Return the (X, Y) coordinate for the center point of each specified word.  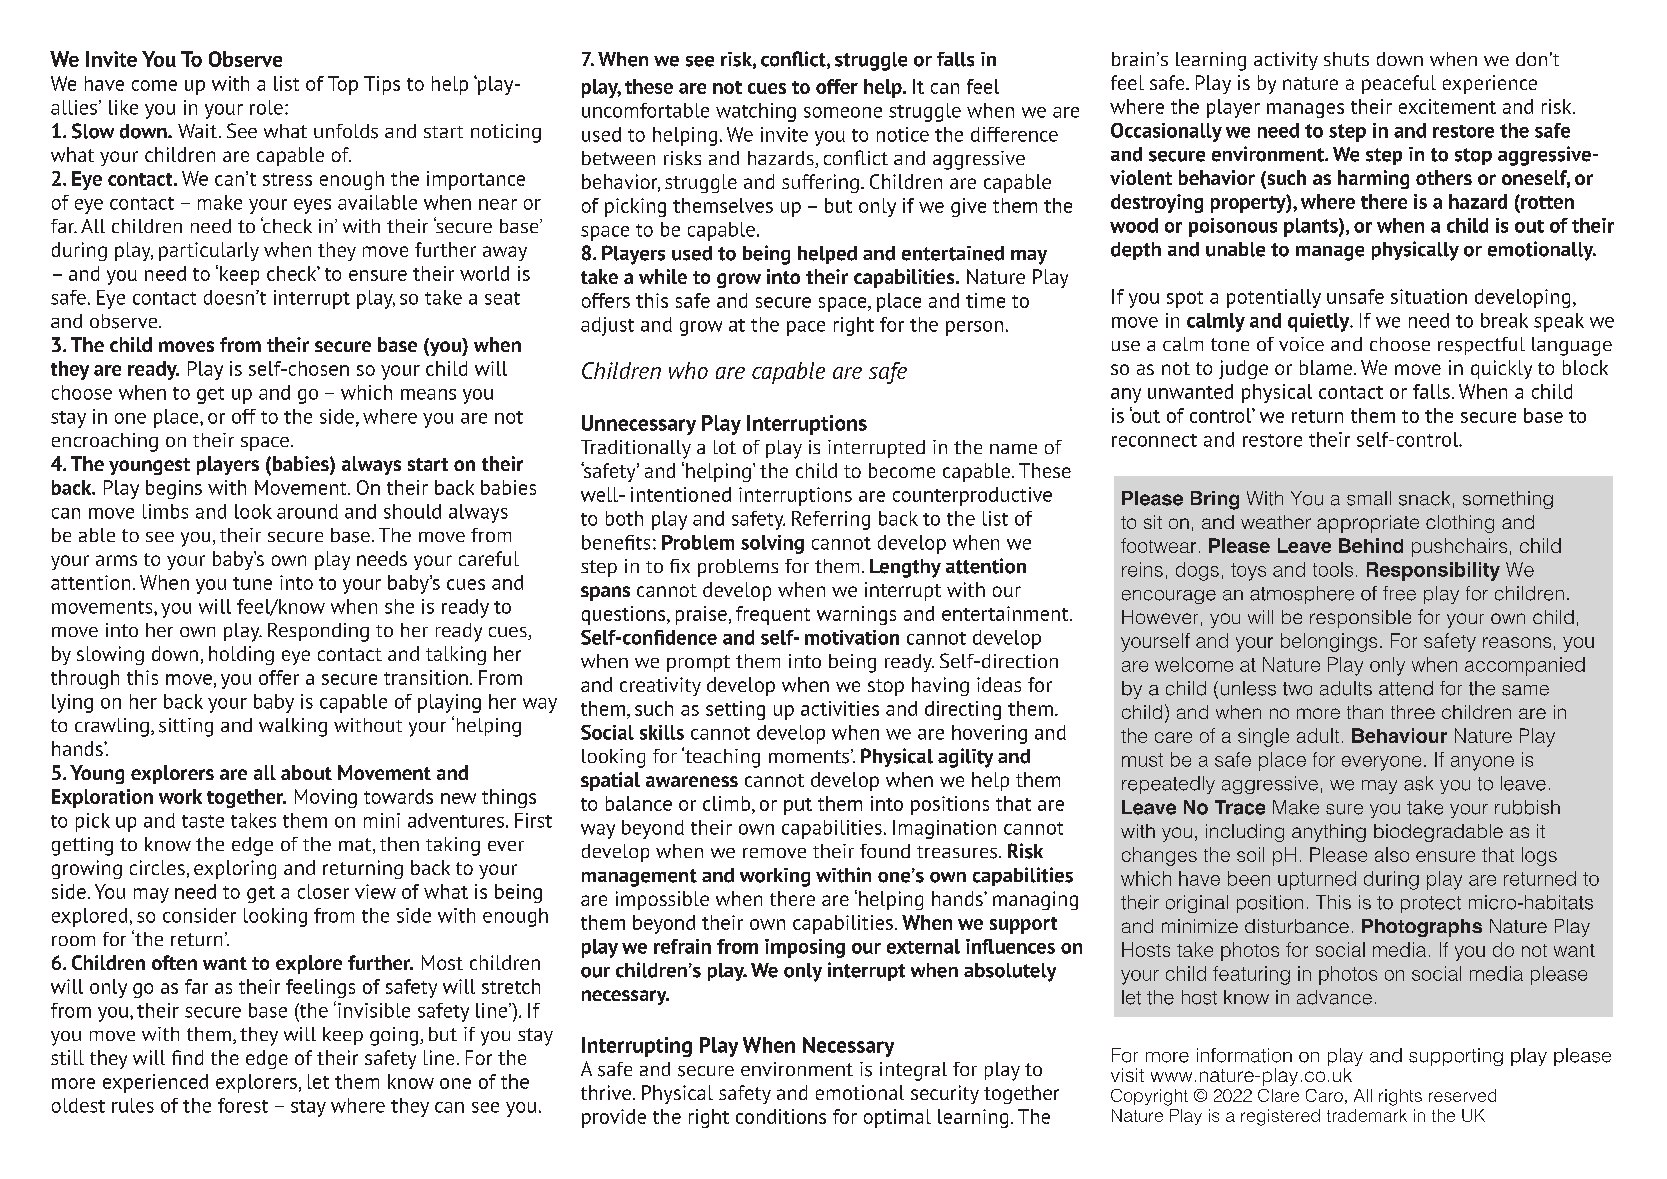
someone (843, 112)
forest (243, 1105)
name (1013, 449)
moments (809, 757)
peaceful (1399, 84)
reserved (1462, 1095)
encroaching (105, 442)
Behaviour (1399, 735)
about (306, 772)
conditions (781, 1116)
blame (1327, 367)
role (266, 107)
